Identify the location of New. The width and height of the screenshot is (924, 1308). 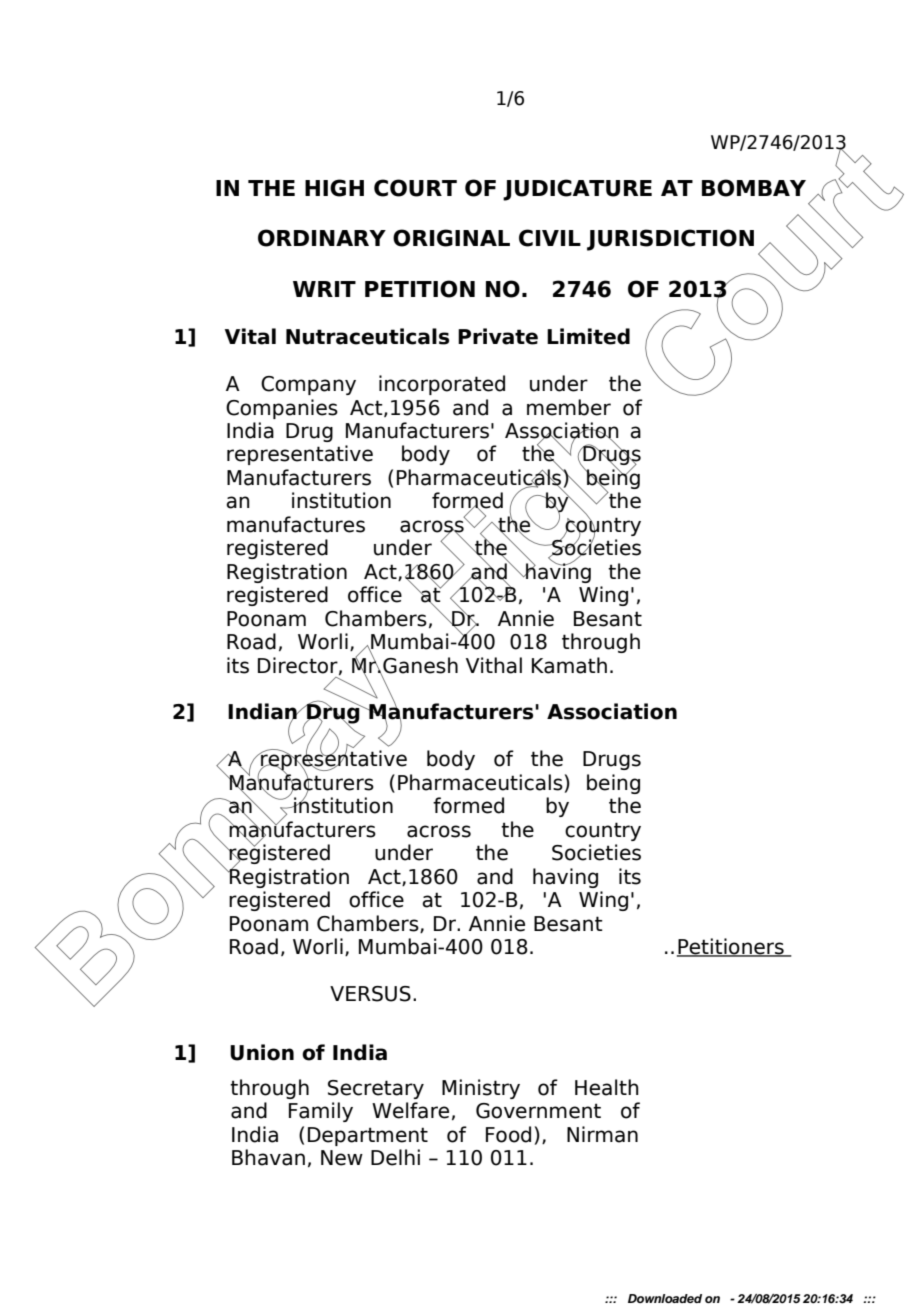
(342, 1158).
